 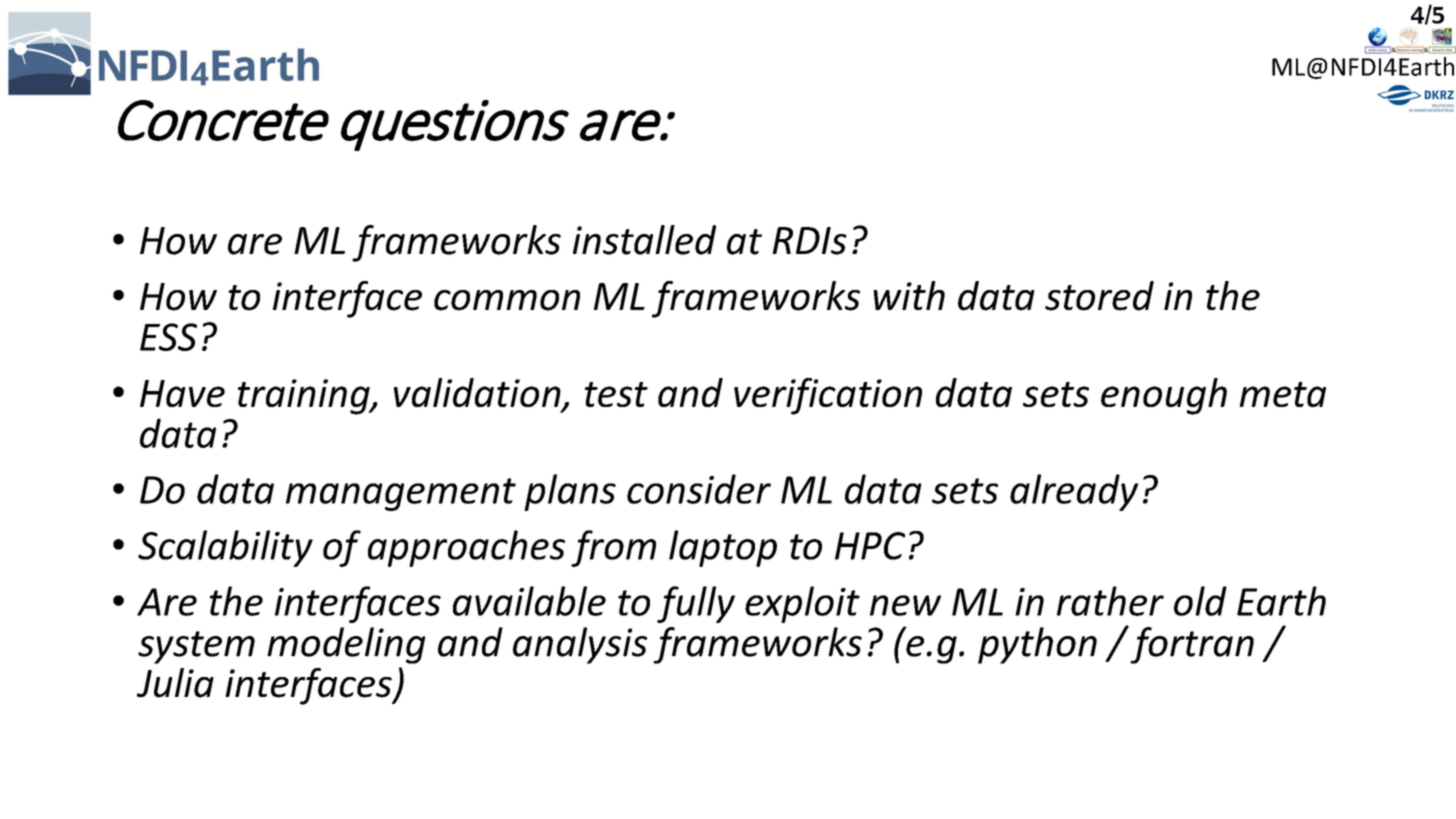 I want to click on modeling, so click(x=346, y=645).
